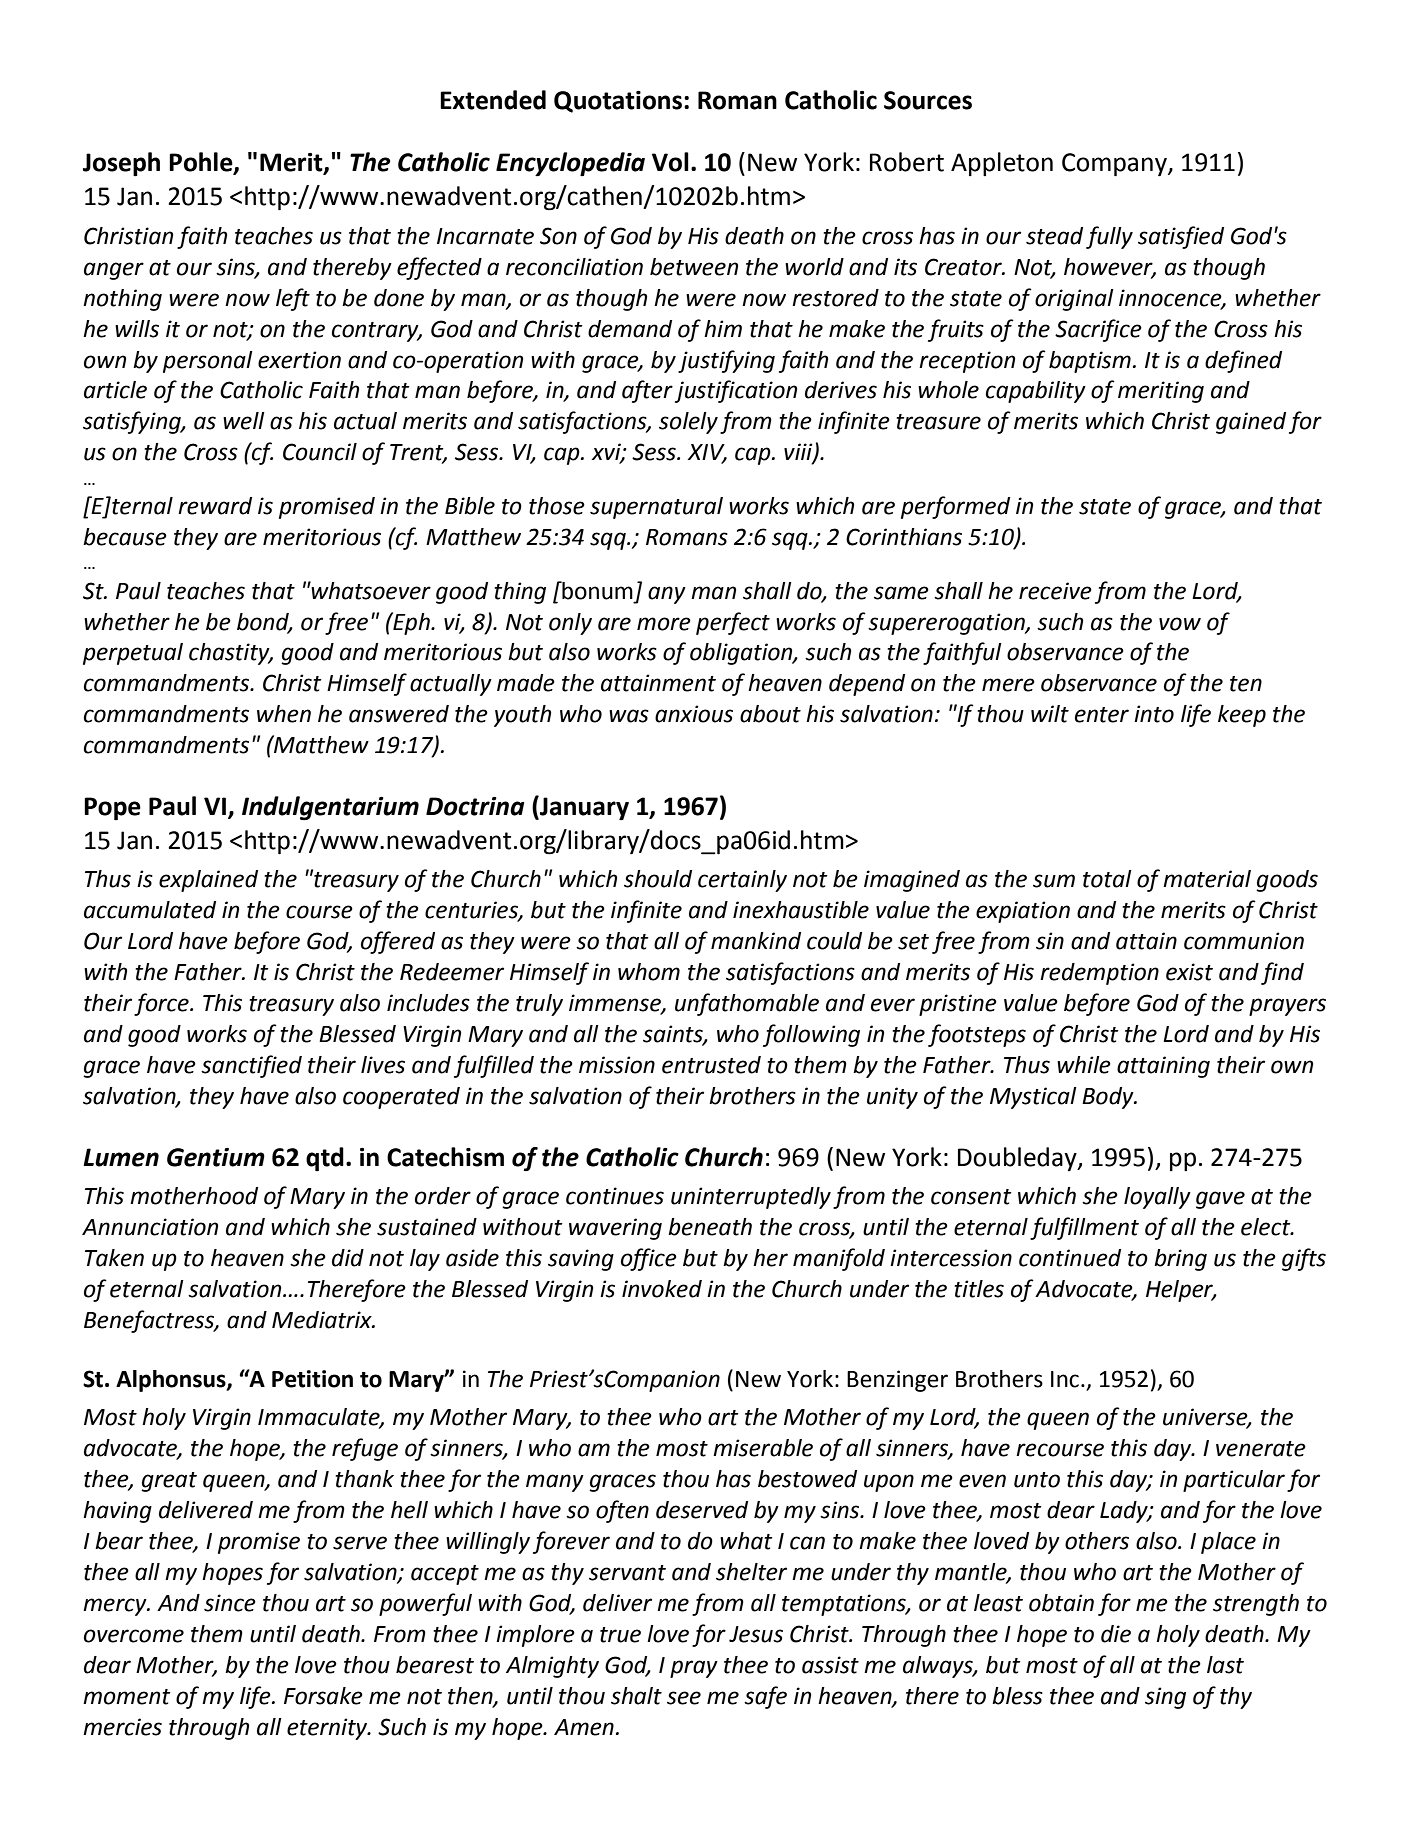  What do you see at coordinates (670, 162) in the screenshot?
I see `Vol` at bounding box center [670, 162].
